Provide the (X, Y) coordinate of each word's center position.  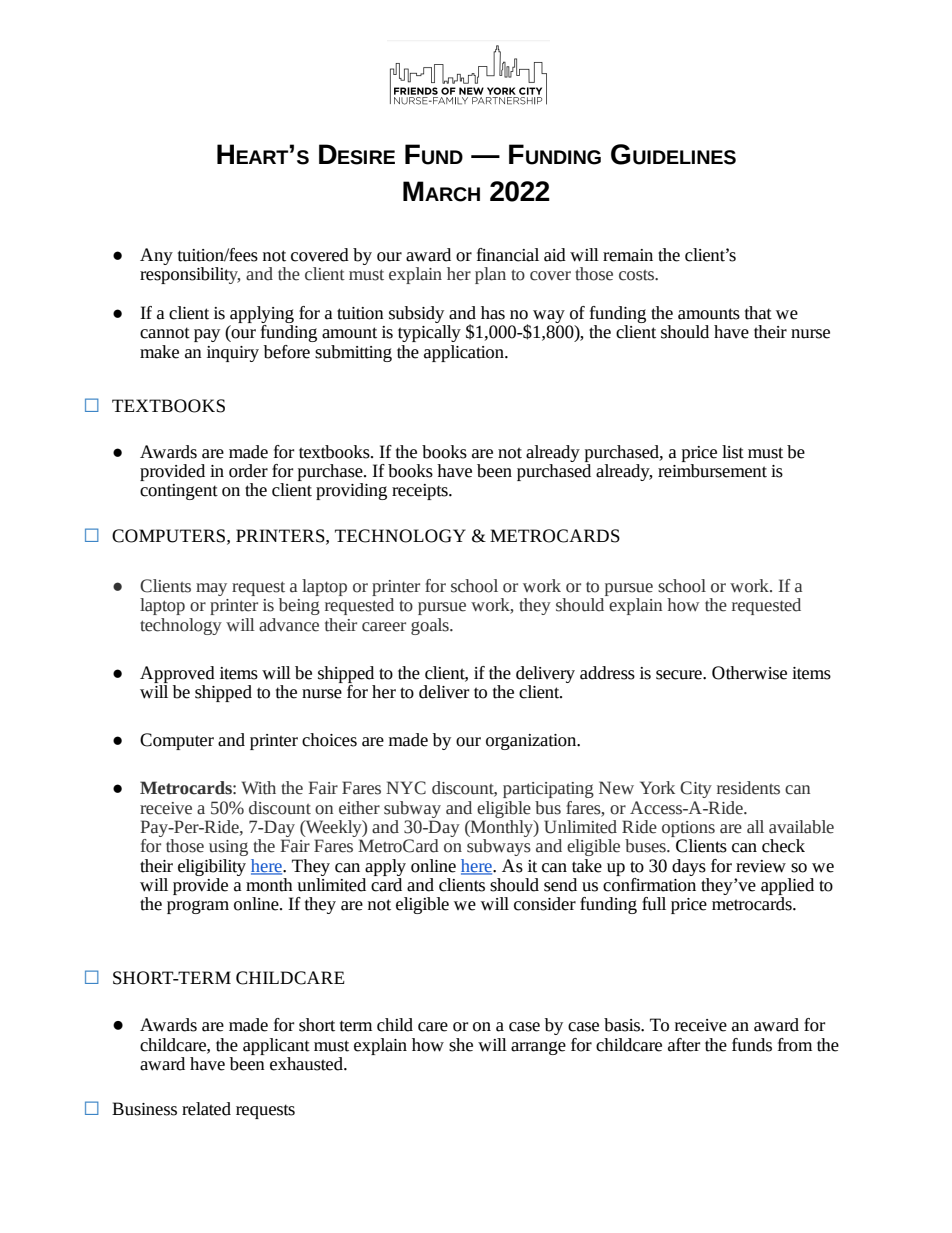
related (206, 1109)
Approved (177, 674)
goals (431, 626)
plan (490, 275)
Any (156, 256)
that (758, 313)
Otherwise (749, 673)
